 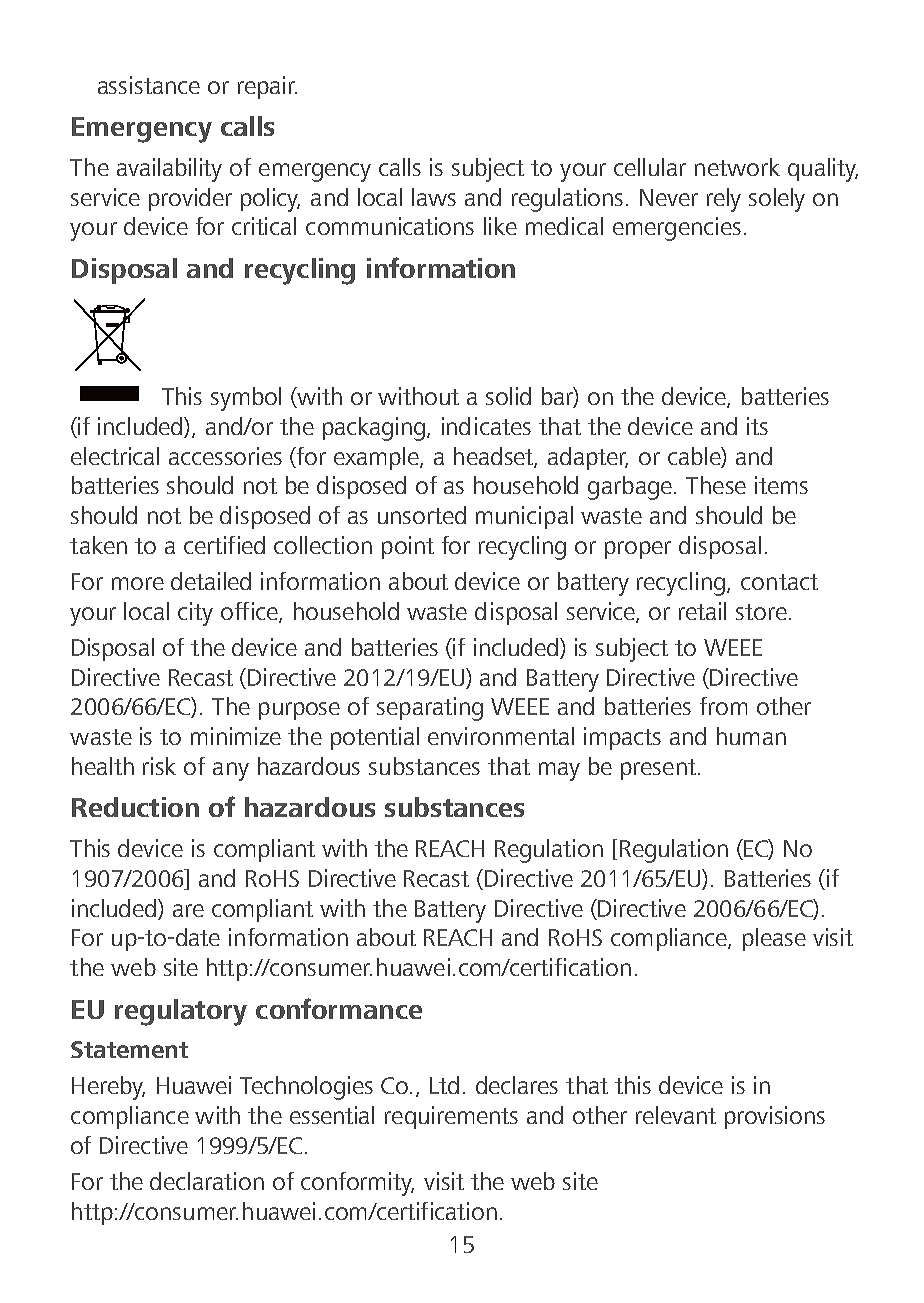 What do you see at coordinates (434, 197) in the document?
I see `laws` at bounding box center [434, 197].
